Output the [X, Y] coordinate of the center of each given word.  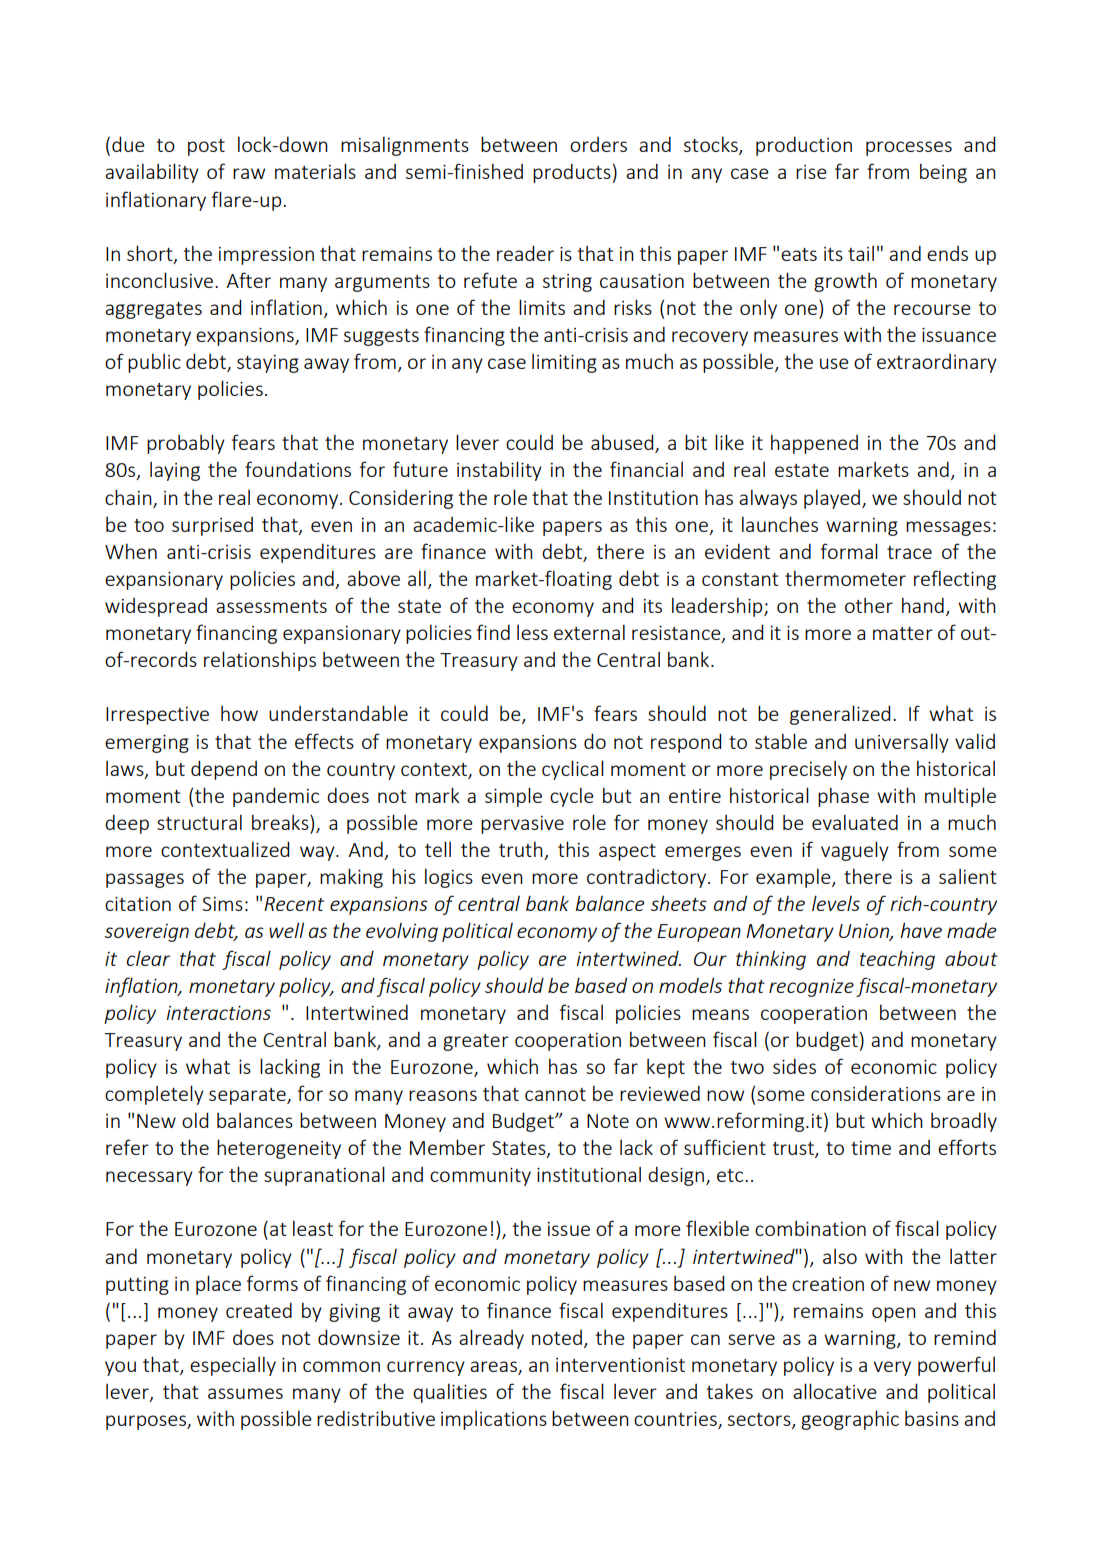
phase [843, 797]
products [572, 173]
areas [494, 1368]
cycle [572, 797]
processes [909, 148]
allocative [835, 1391]
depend [224, 770]
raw [249, 173]
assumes [245, 1393]
